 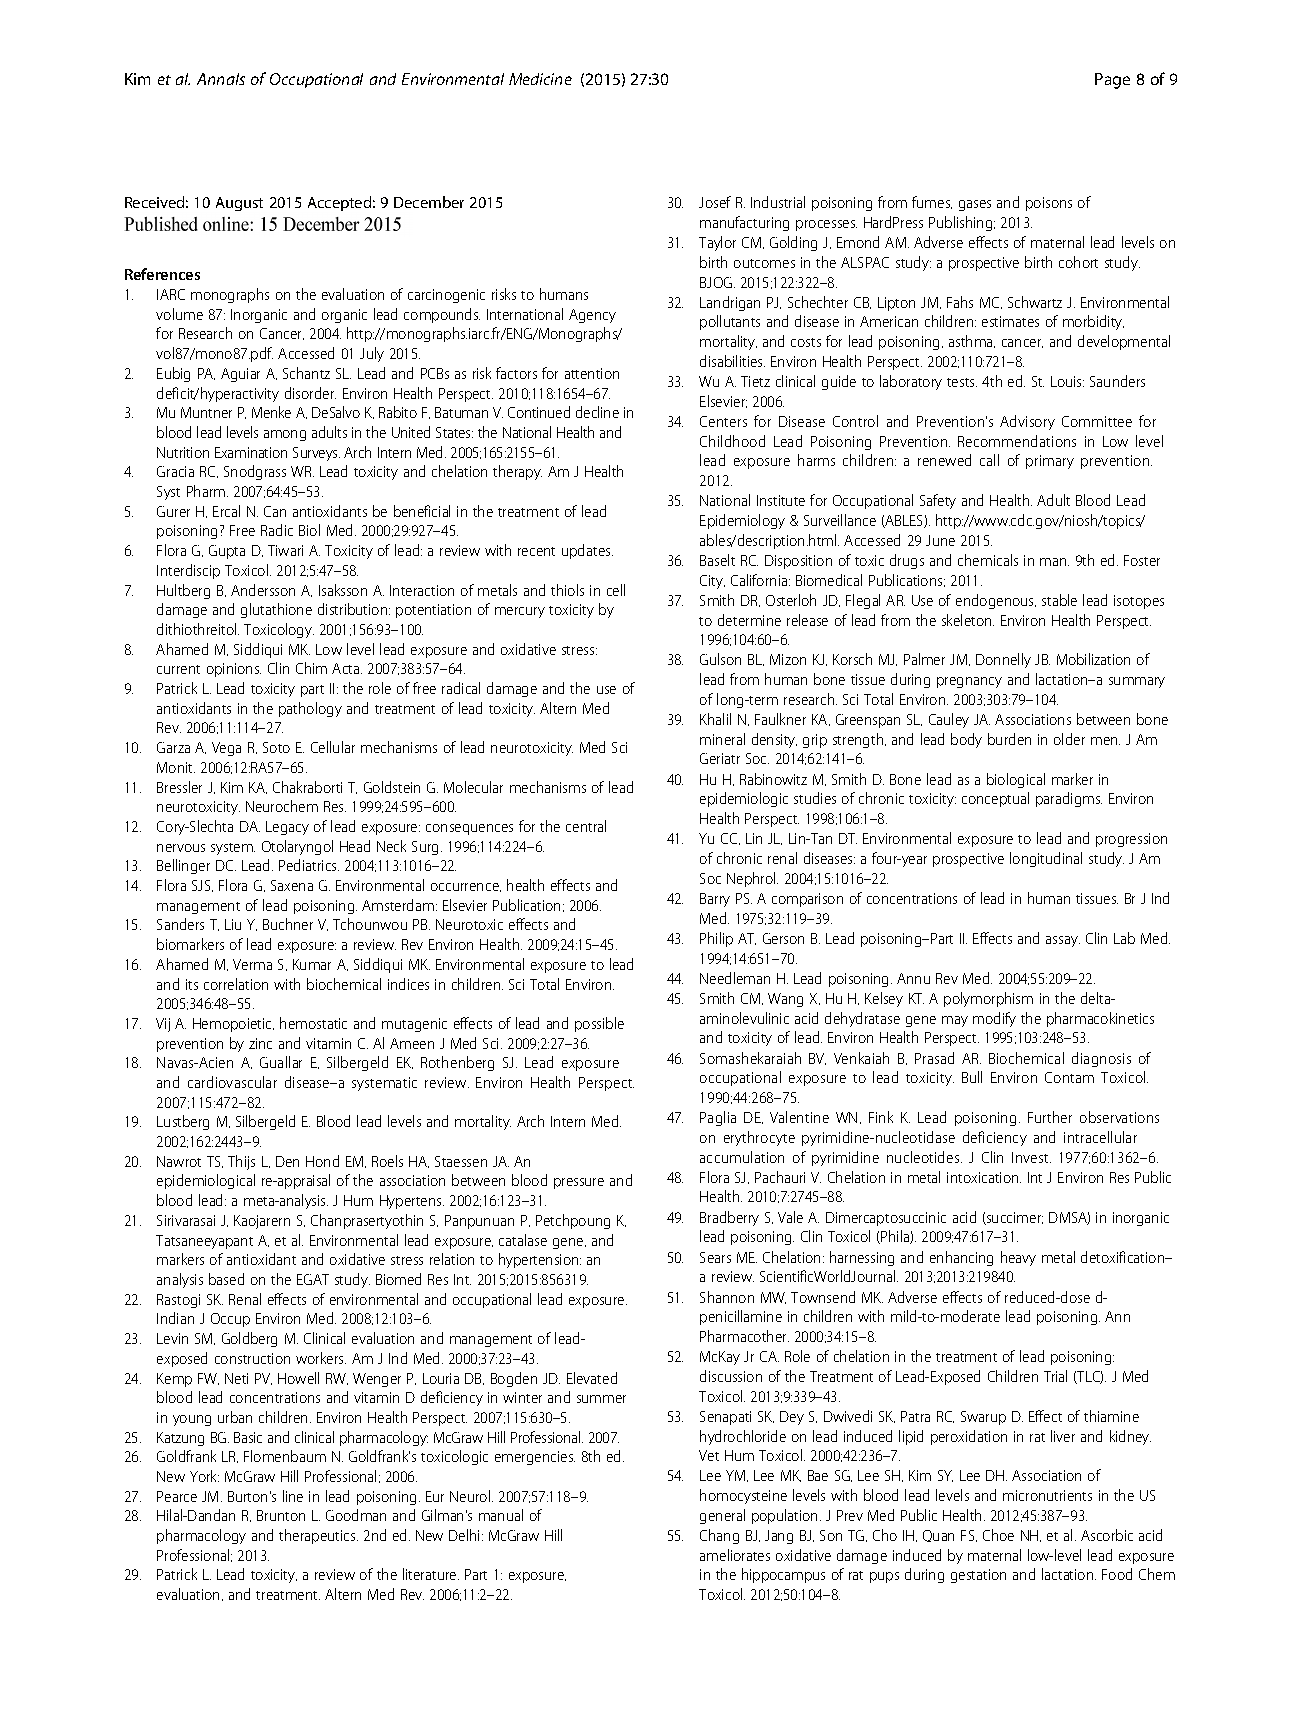 What do you see at coordinates (1031, 1157) in the screenshot?
I see `Invest` at bounding box center [1031, 1157].
